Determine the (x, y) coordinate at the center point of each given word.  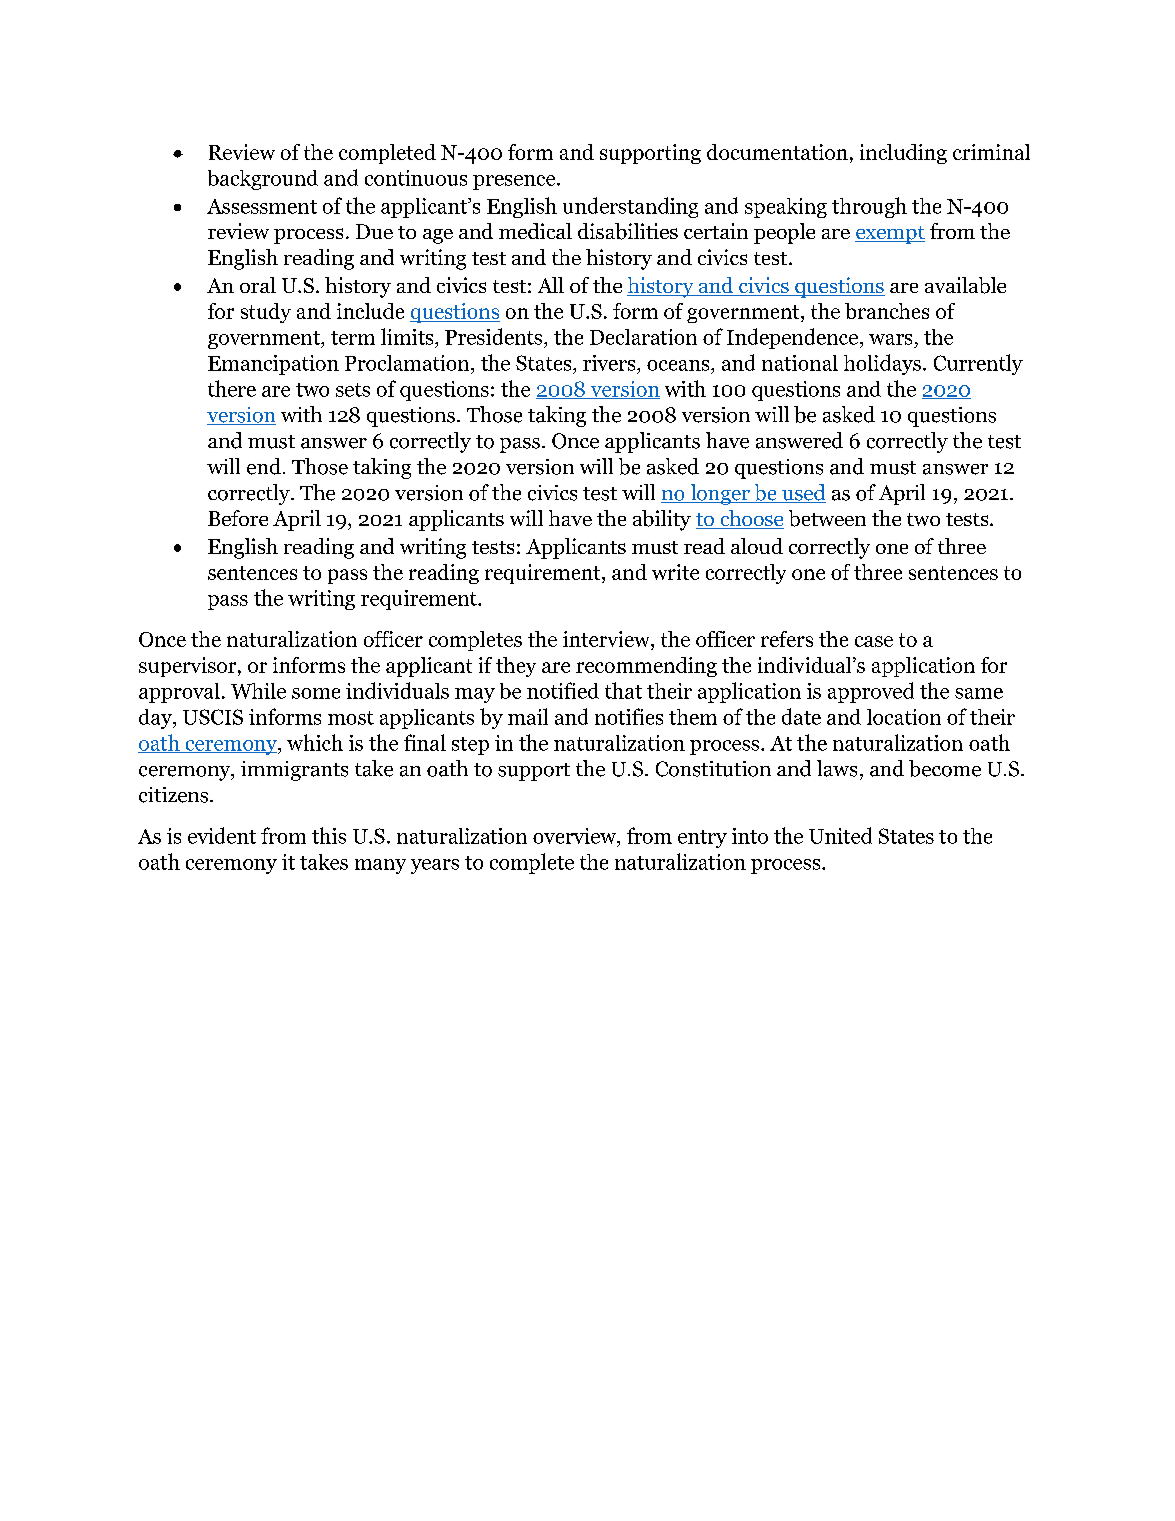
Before (238, 518)
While (258, 691)
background (263, 180)
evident (222, 835)
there (232, 388)
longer (720, 494)
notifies (629, 716)
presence (515, 182)
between (827, 518)
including (903, 154)
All (551, 285)
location (904, 717)
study (266, 313)
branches (887, 311)
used (803, 493)
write (675, 572)
